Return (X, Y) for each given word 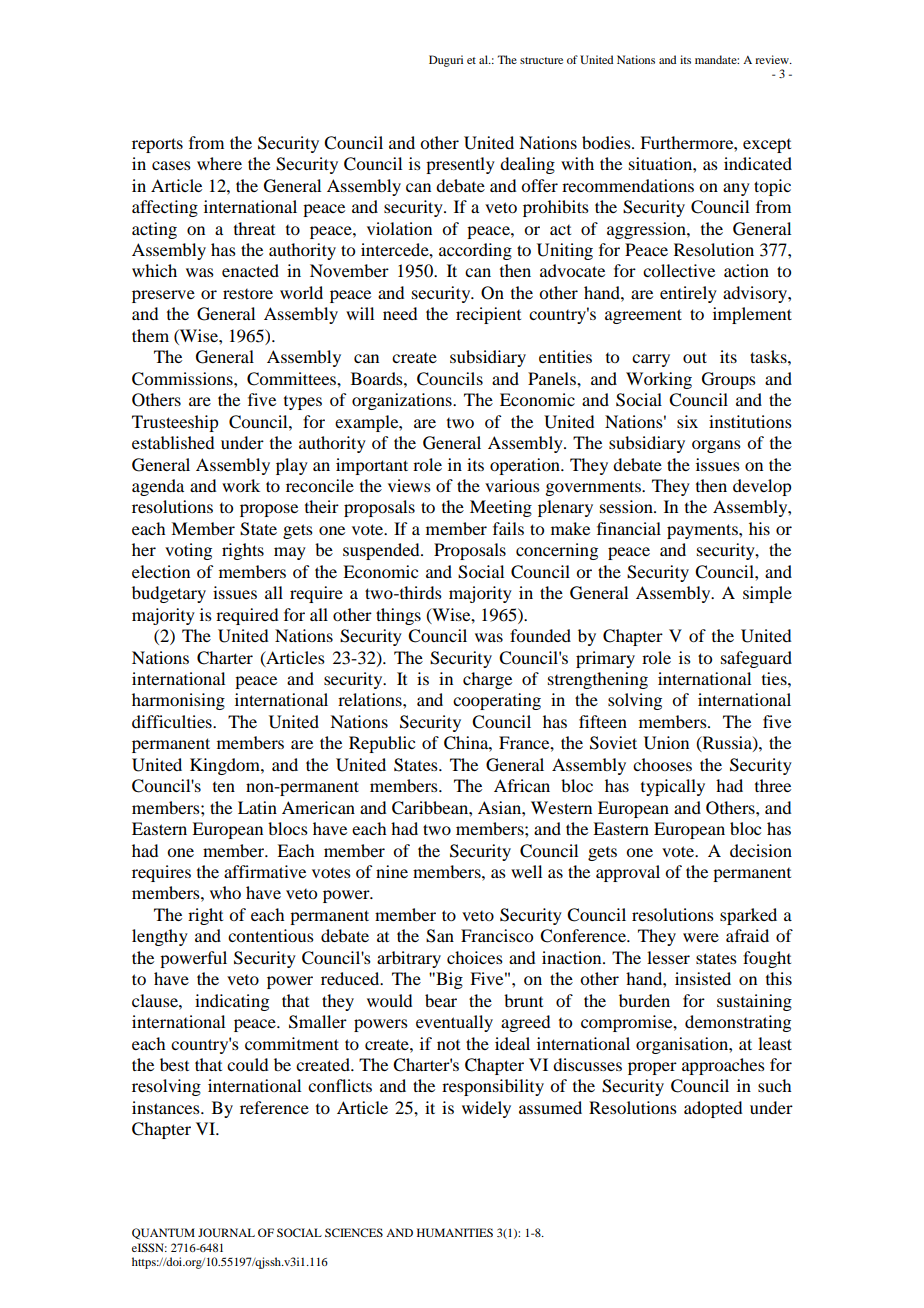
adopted (713, 1109)
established (173, 442)
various (512, 485)
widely (486, 1109)
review (773, 59)
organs (716, 446)
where (219, 163)
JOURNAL (226, 1232)
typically (673, 787)
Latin (257, 807)
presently (460, 165)
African (522, 785)
